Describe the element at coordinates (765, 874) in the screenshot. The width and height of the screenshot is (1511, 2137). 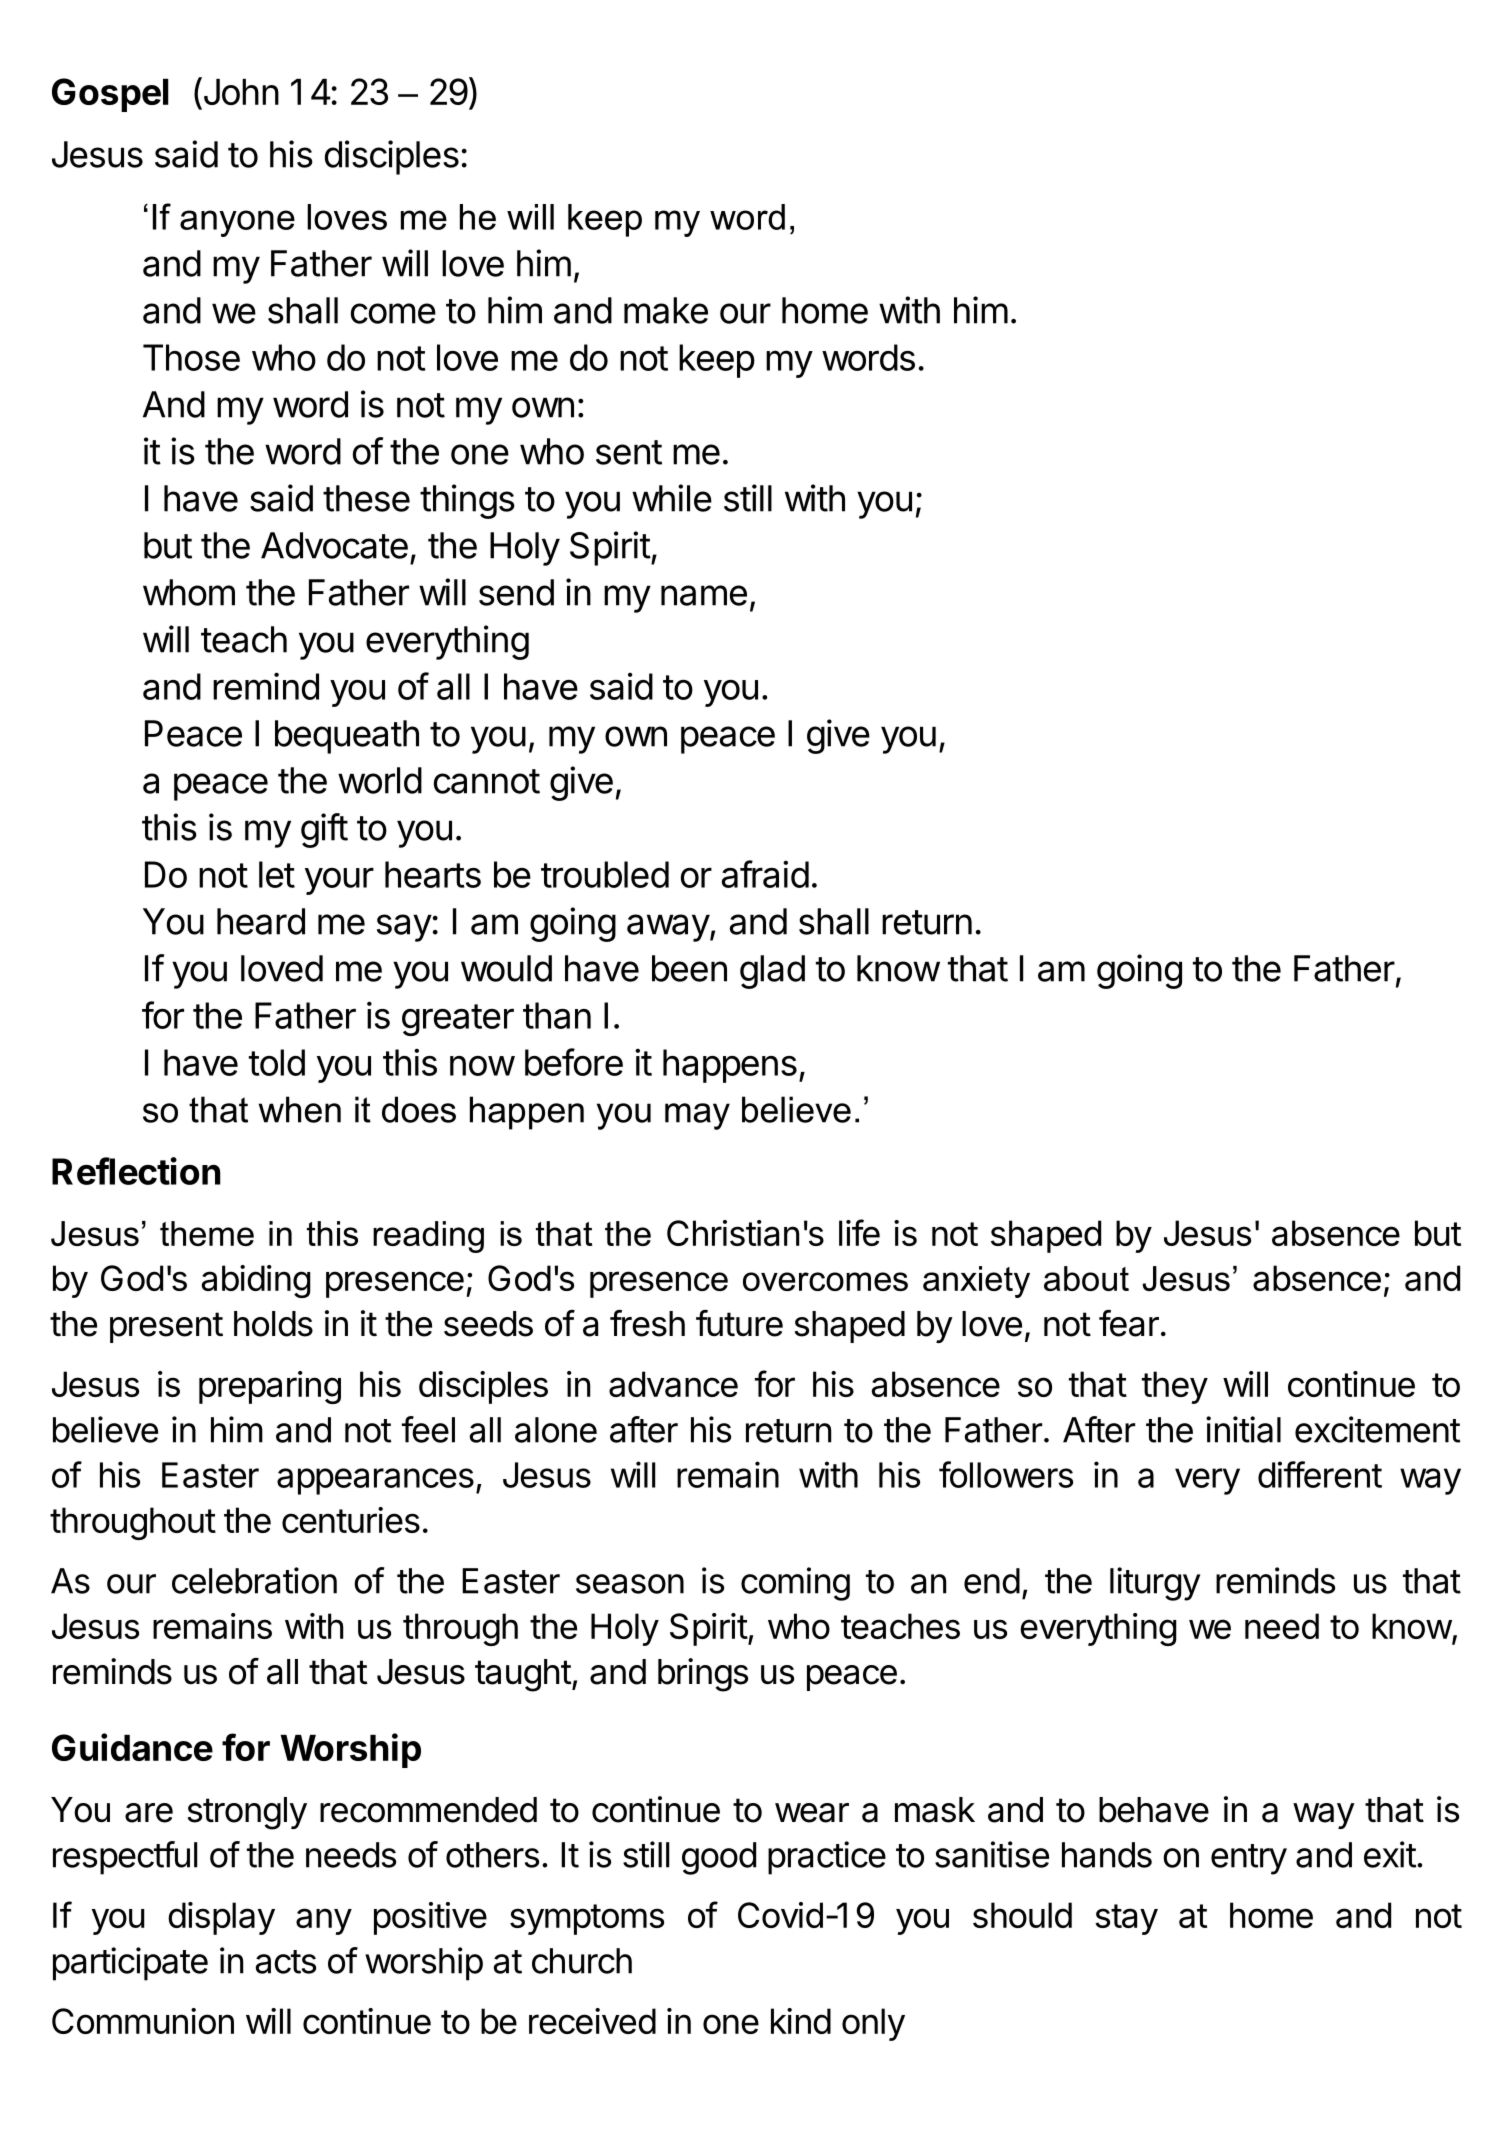
I see `afraid` at that location.
